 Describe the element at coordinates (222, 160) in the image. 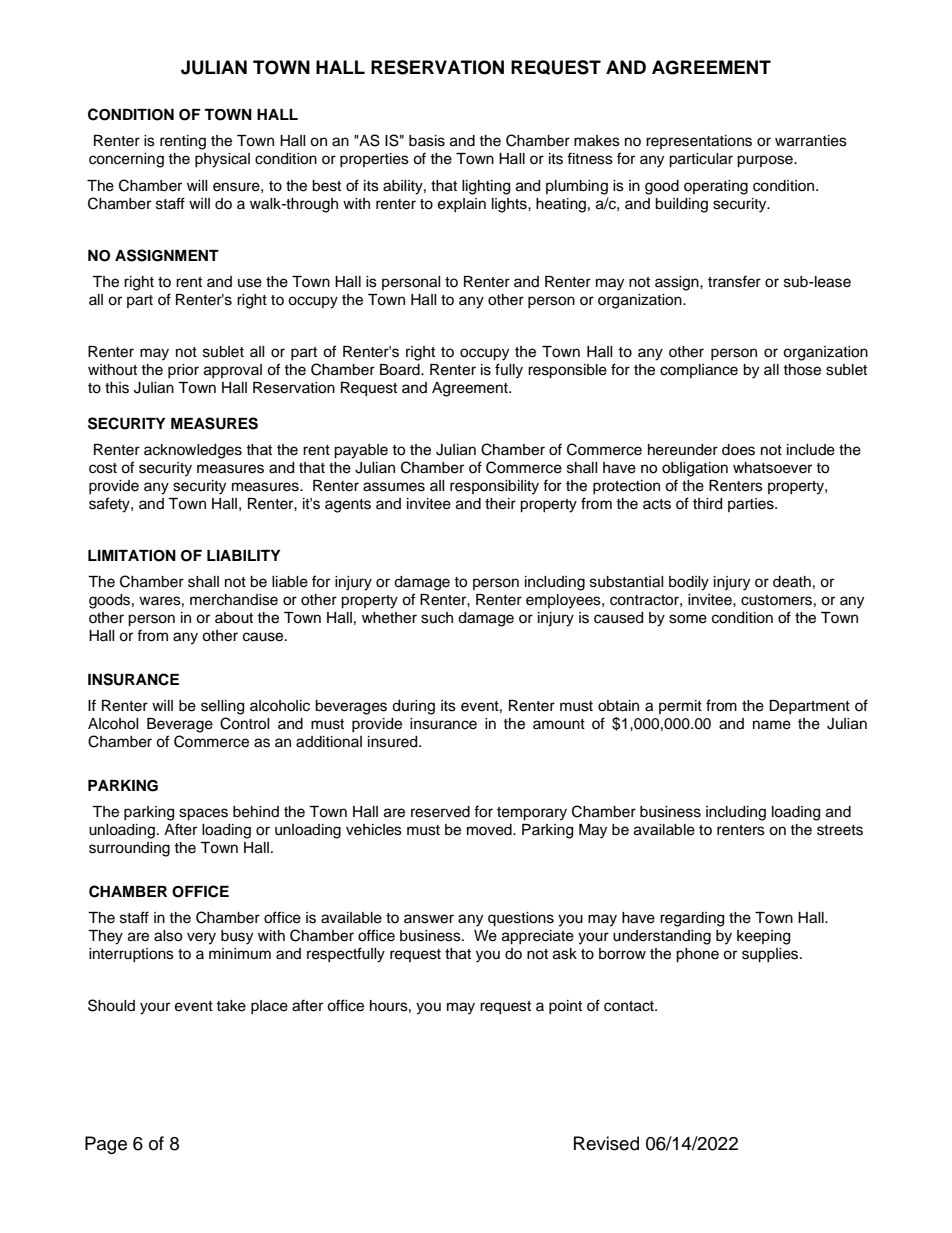

I see `physical` at that location.
